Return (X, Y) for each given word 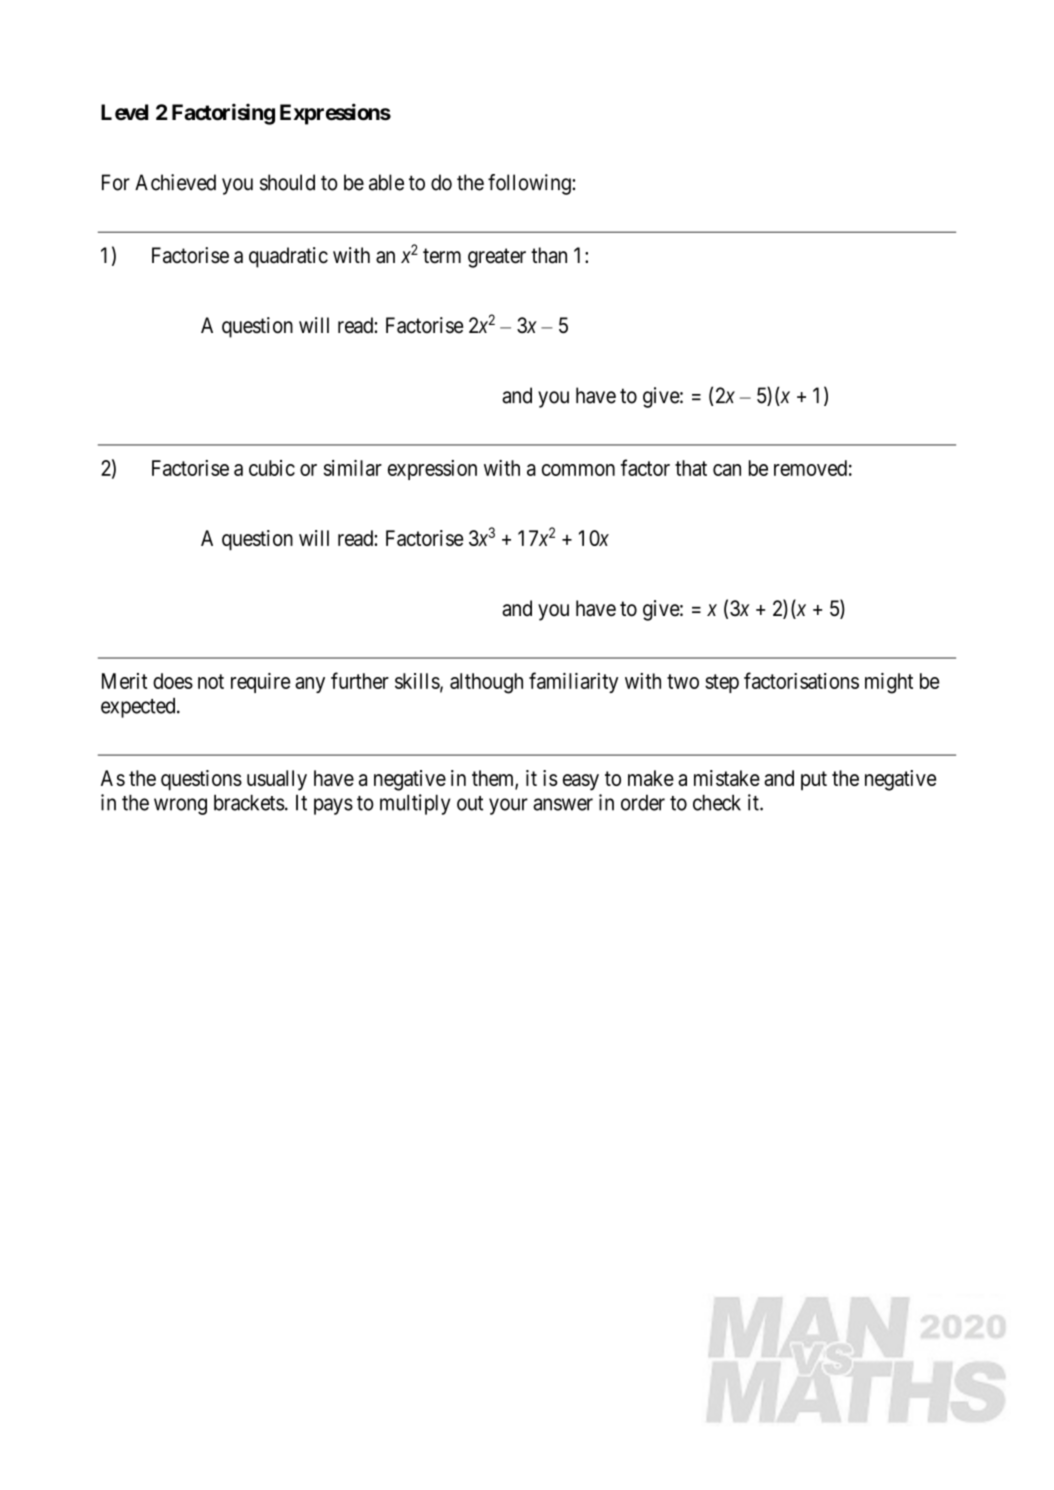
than (549, 255)
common (578, 470)
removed (810, 468)
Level (124, 112)
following (530, 184)
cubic (272, 468)
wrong (180, 806)
